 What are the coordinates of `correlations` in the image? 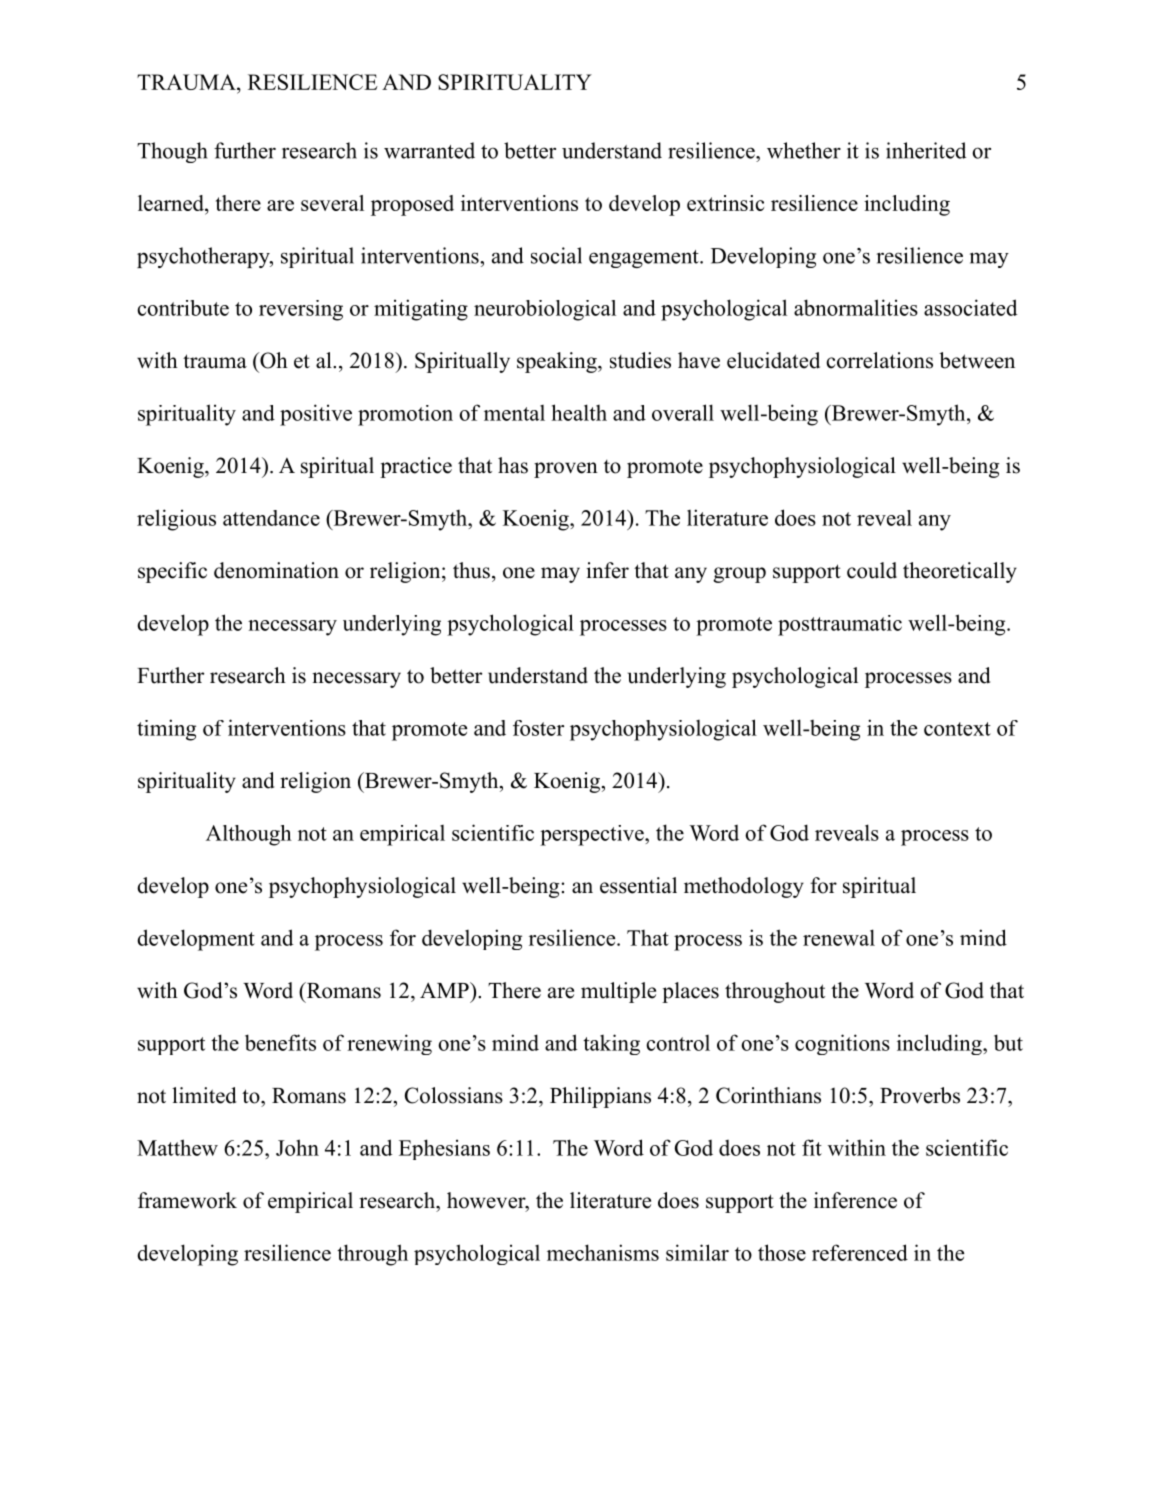 It's located at (880, 360).
